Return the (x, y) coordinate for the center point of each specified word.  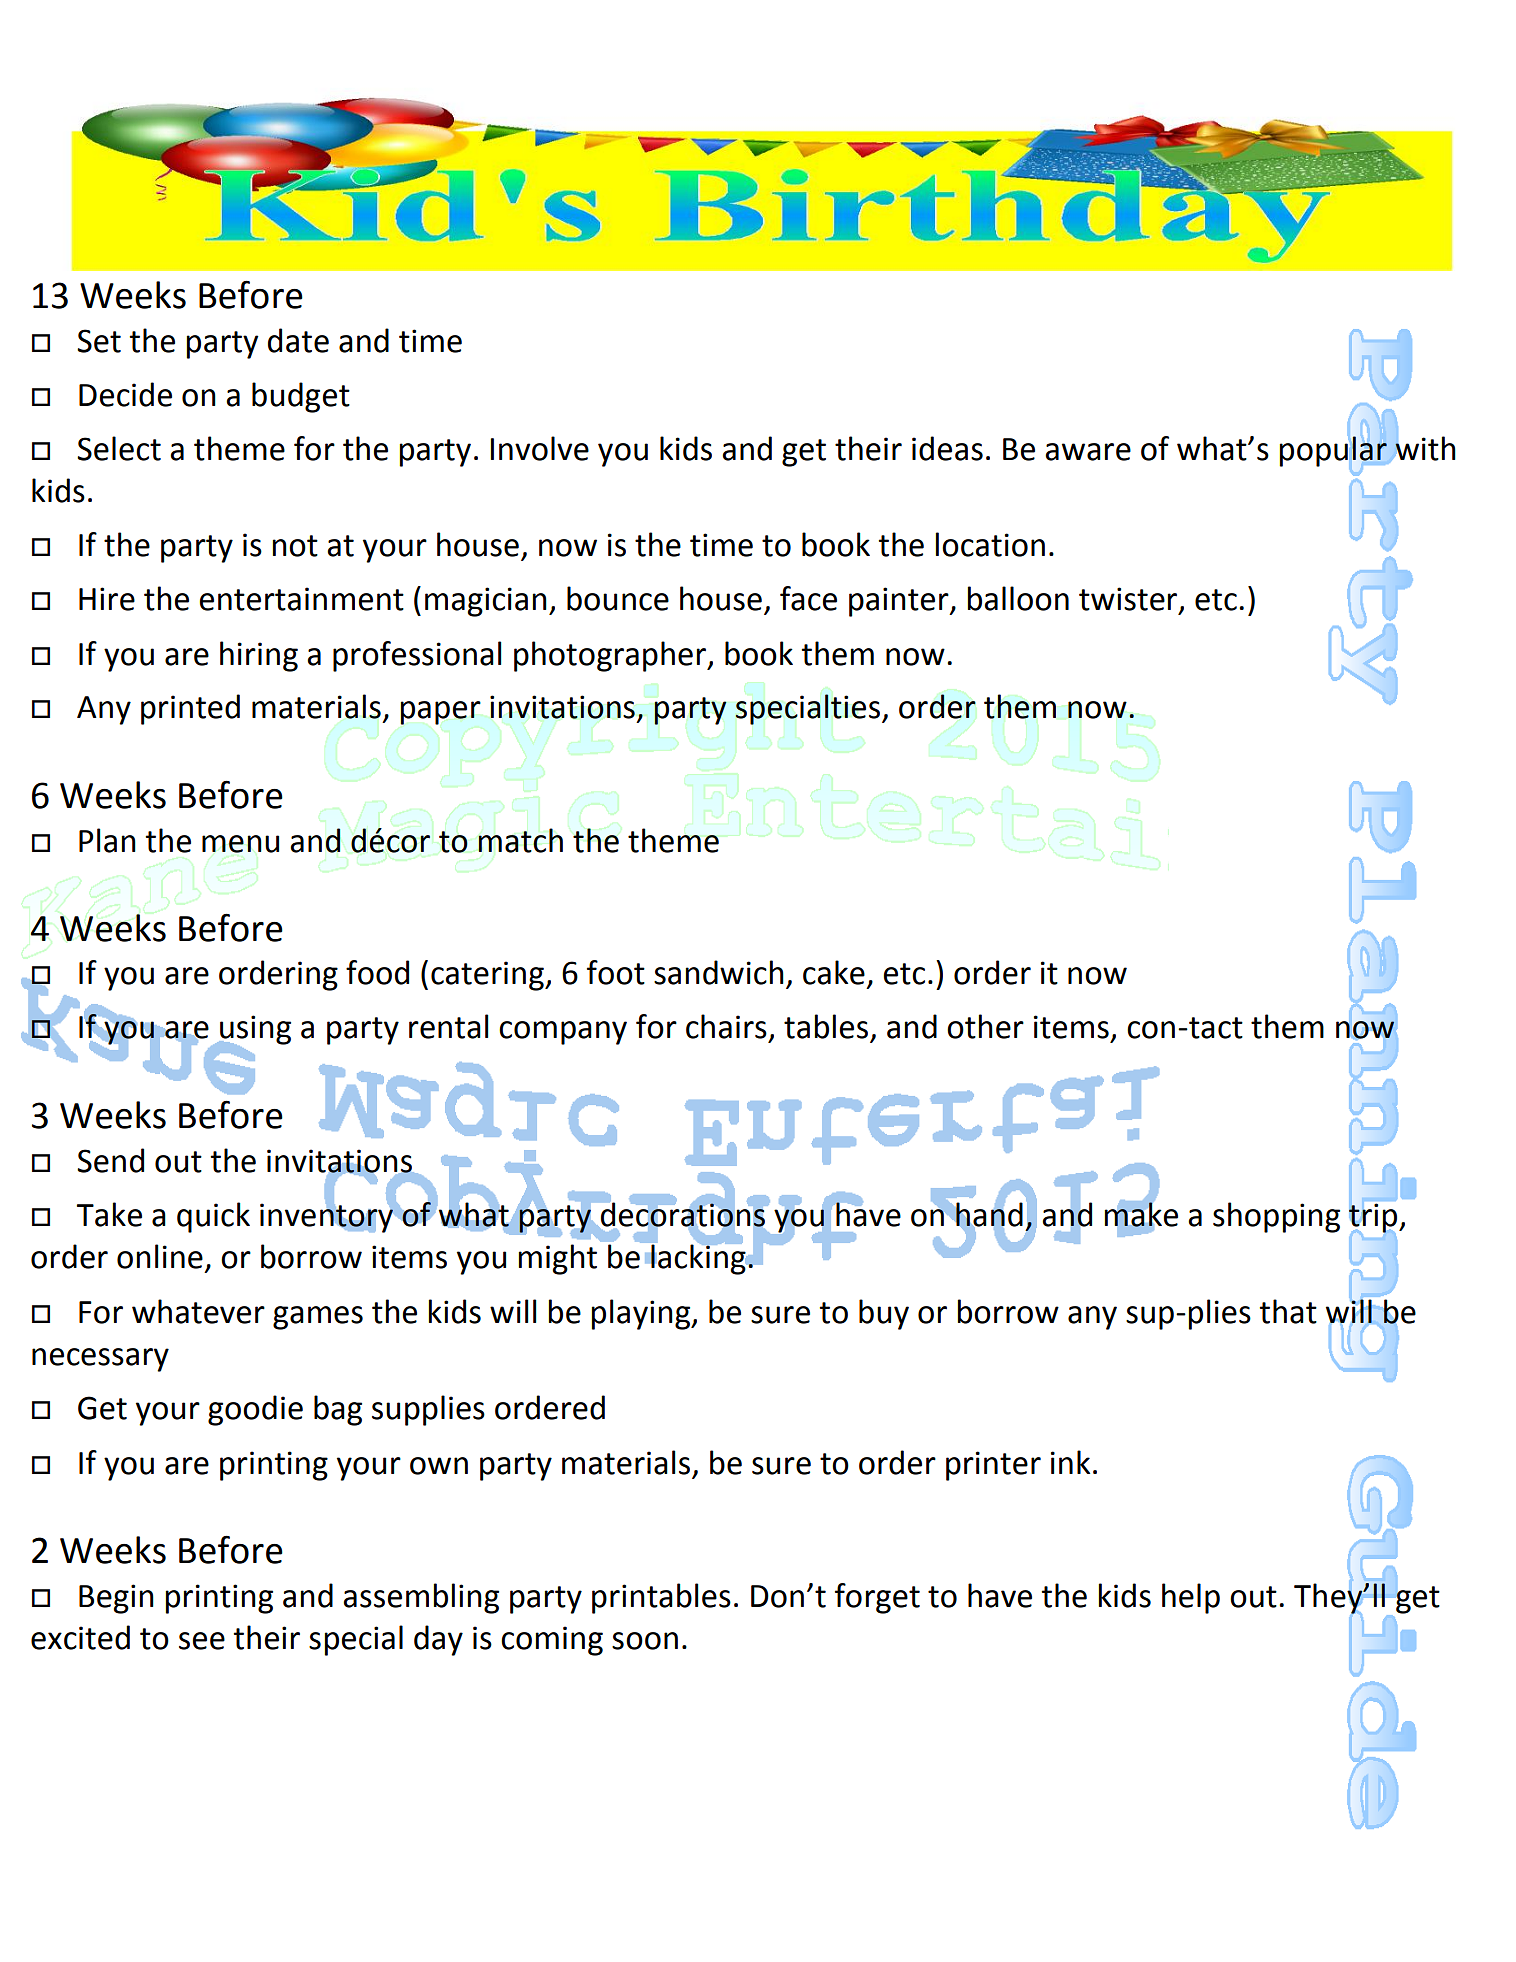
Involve (539, 448)
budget (301, 397)
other (985, 1026)
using (254, 1031)
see (202, 1641)
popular (1334, 451)
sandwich (719, 972)
